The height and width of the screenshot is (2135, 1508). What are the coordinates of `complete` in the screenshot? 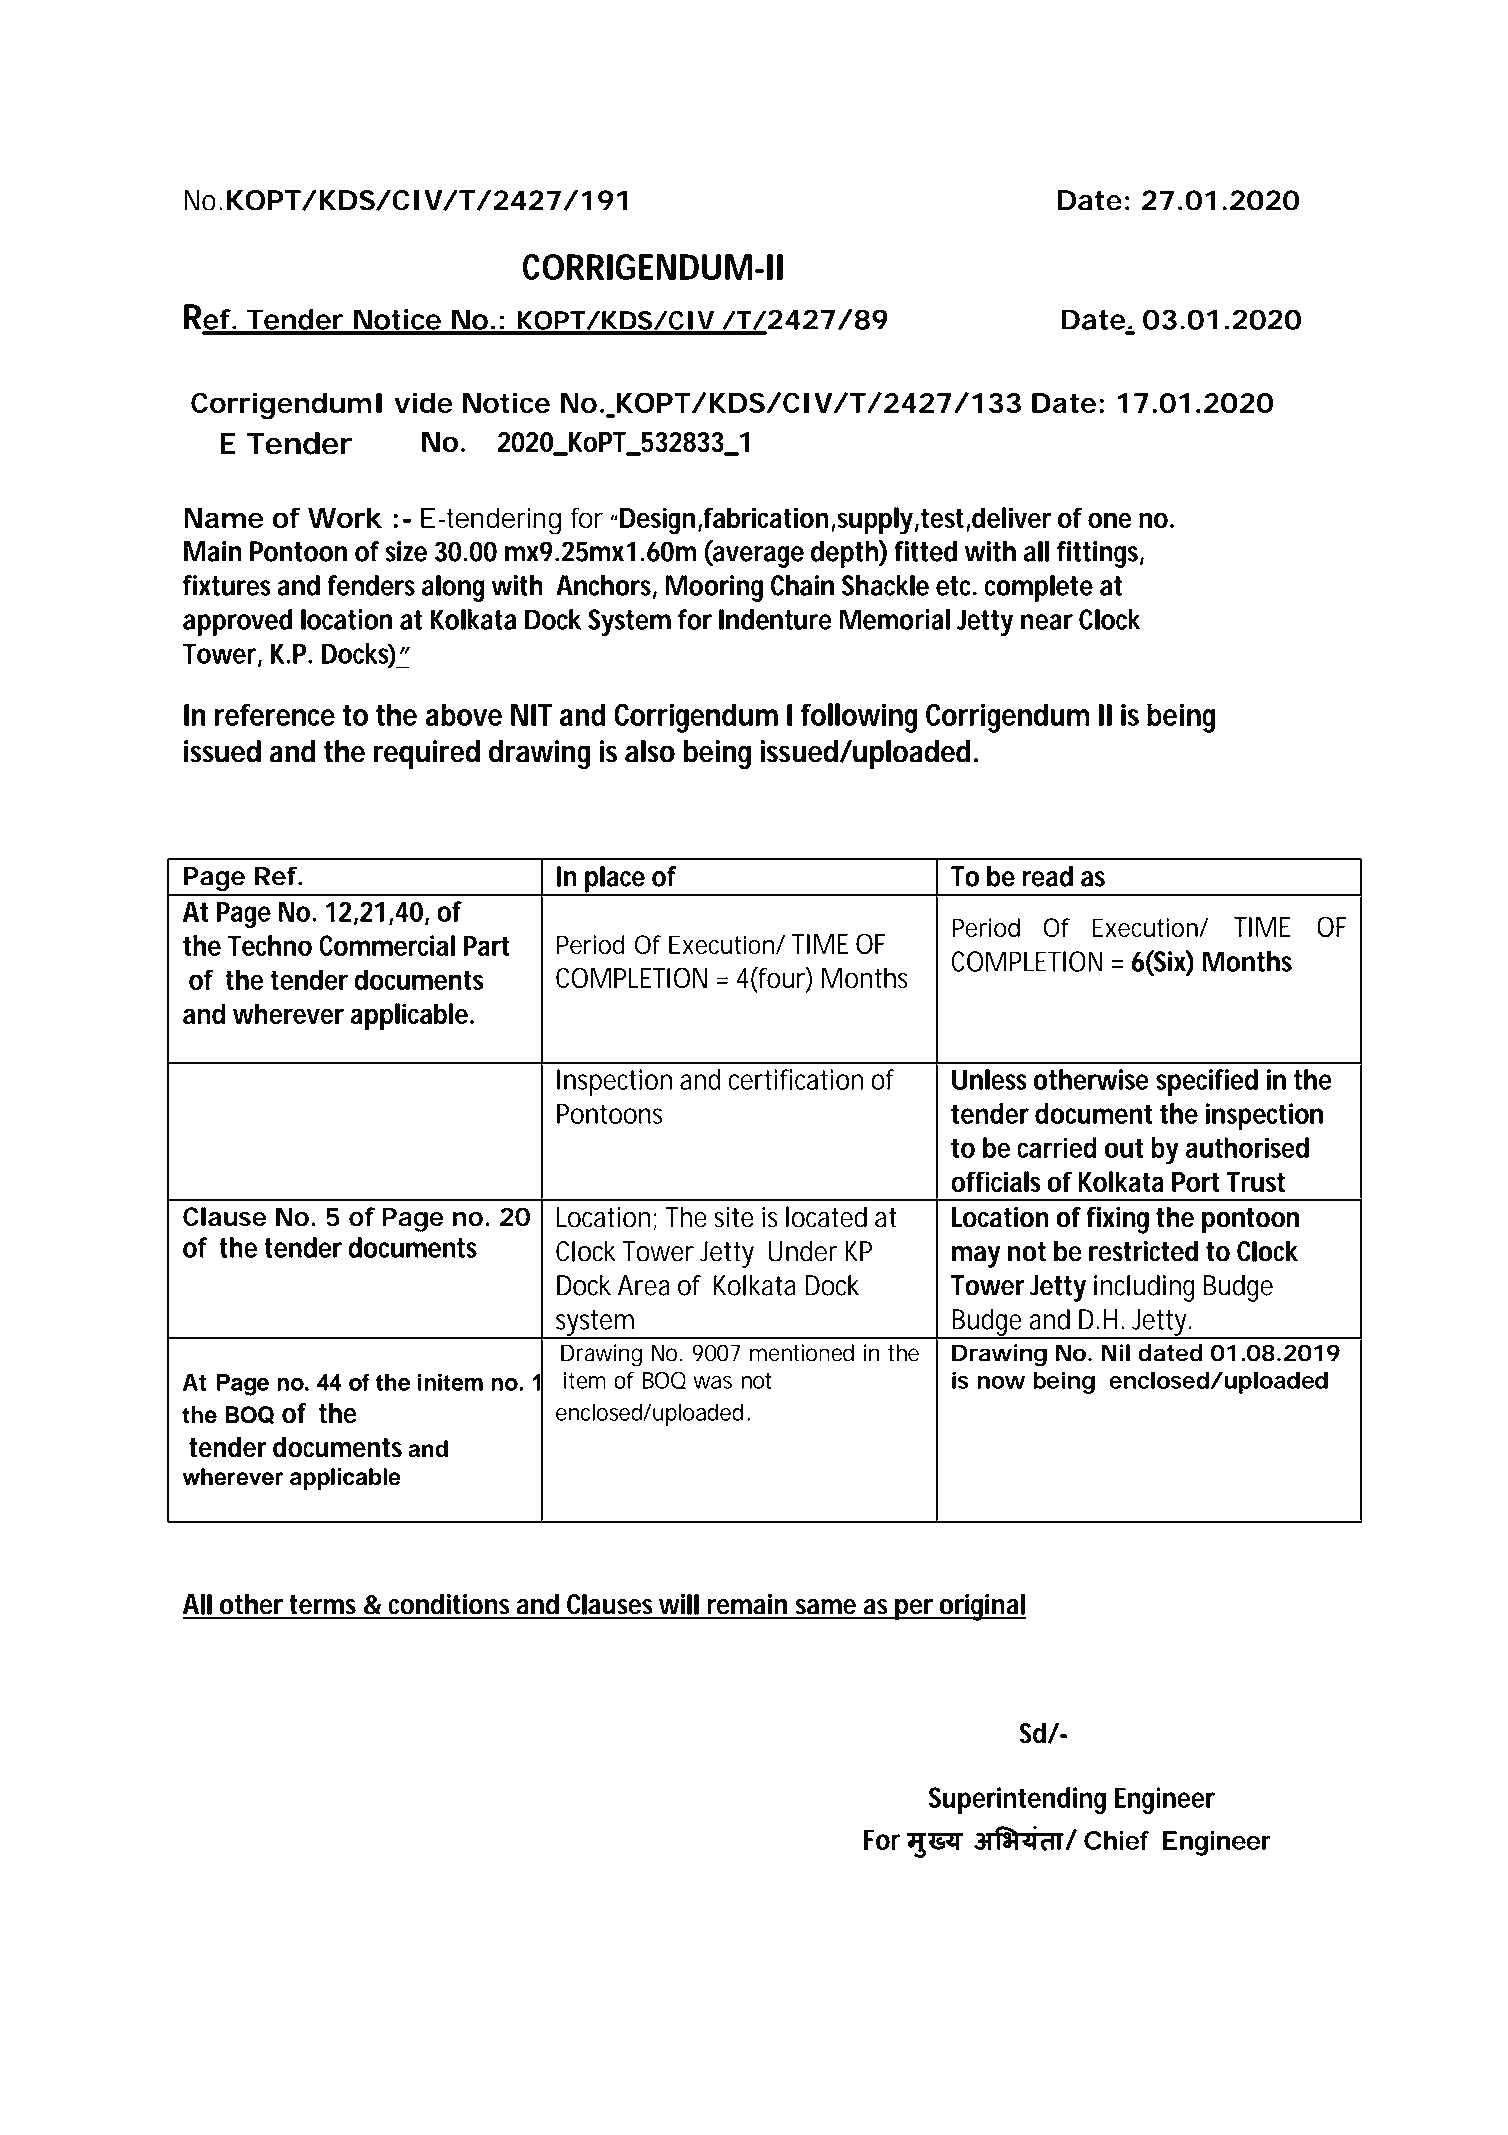 It's located at (1039, 588).
